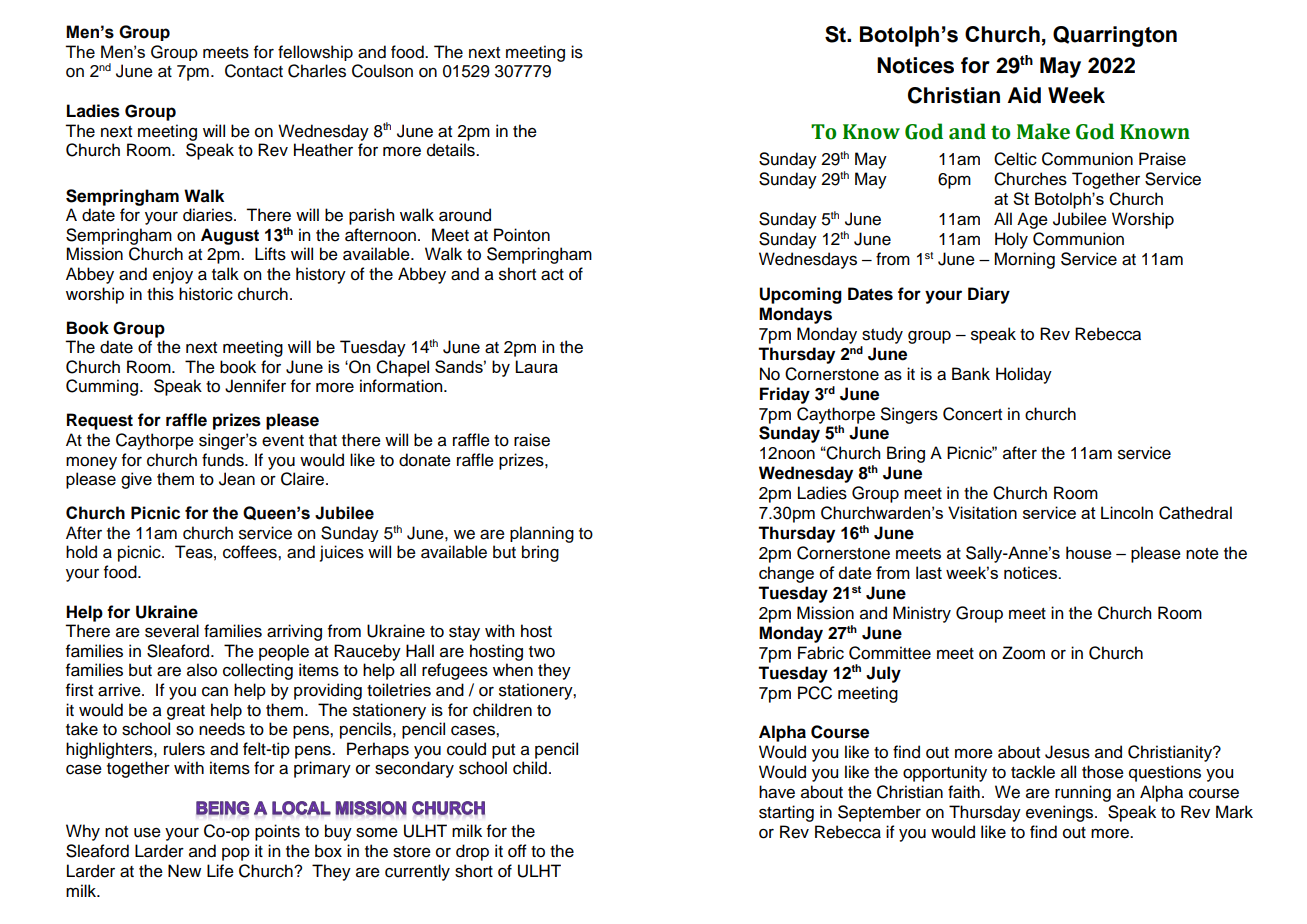 The image size is (1307, 924). What do you see at coordinates (202, 670) in the screenshot?
I see `also` at bounding box center [202, 670].
